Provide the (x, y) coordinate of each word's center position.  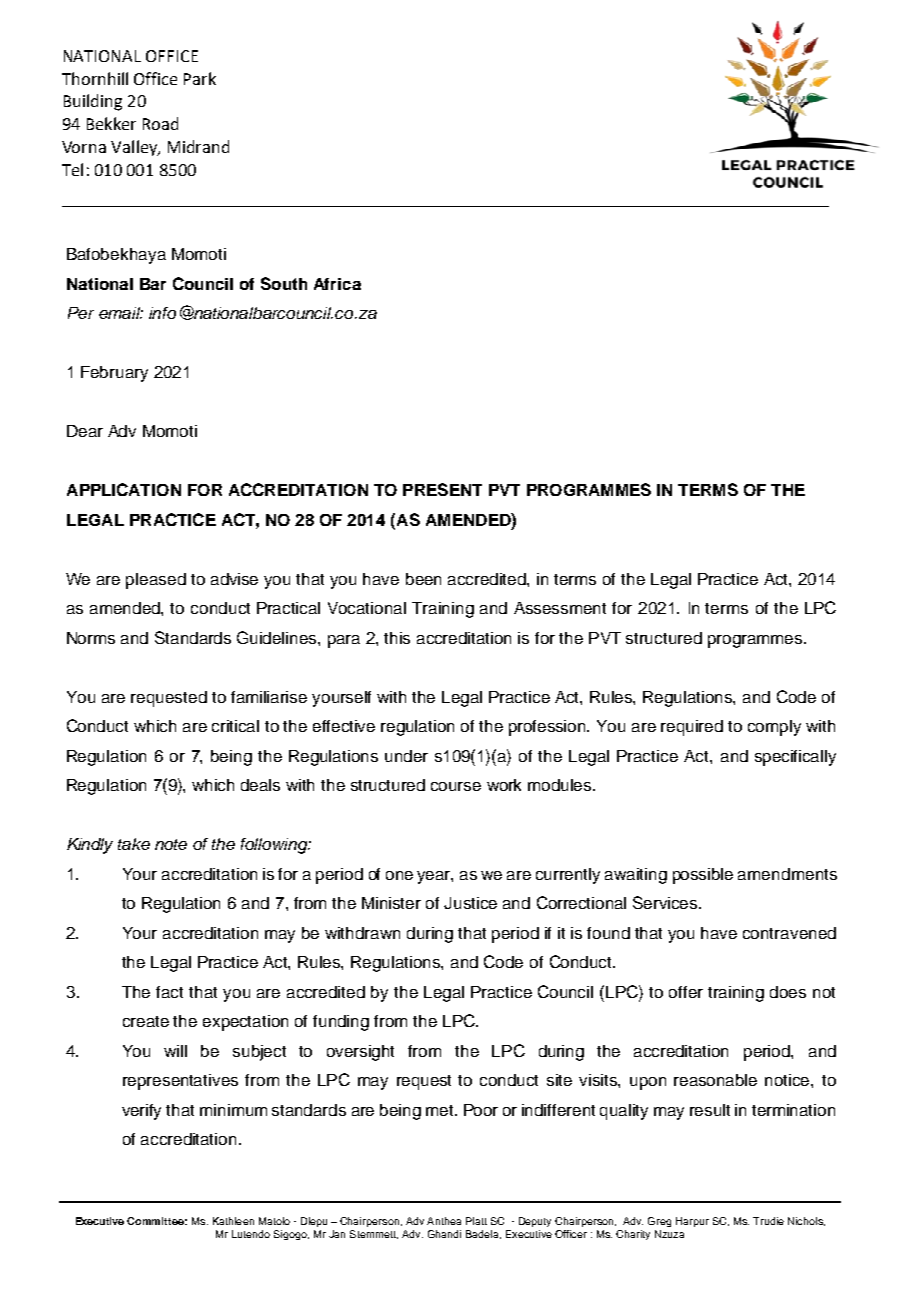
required (692, 728)
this (397, 638)
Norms (91, 638)
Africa (337, 284)
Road (160, 123)
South (284, 283)
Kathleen (233, 1221)
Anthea (444, 1221)
